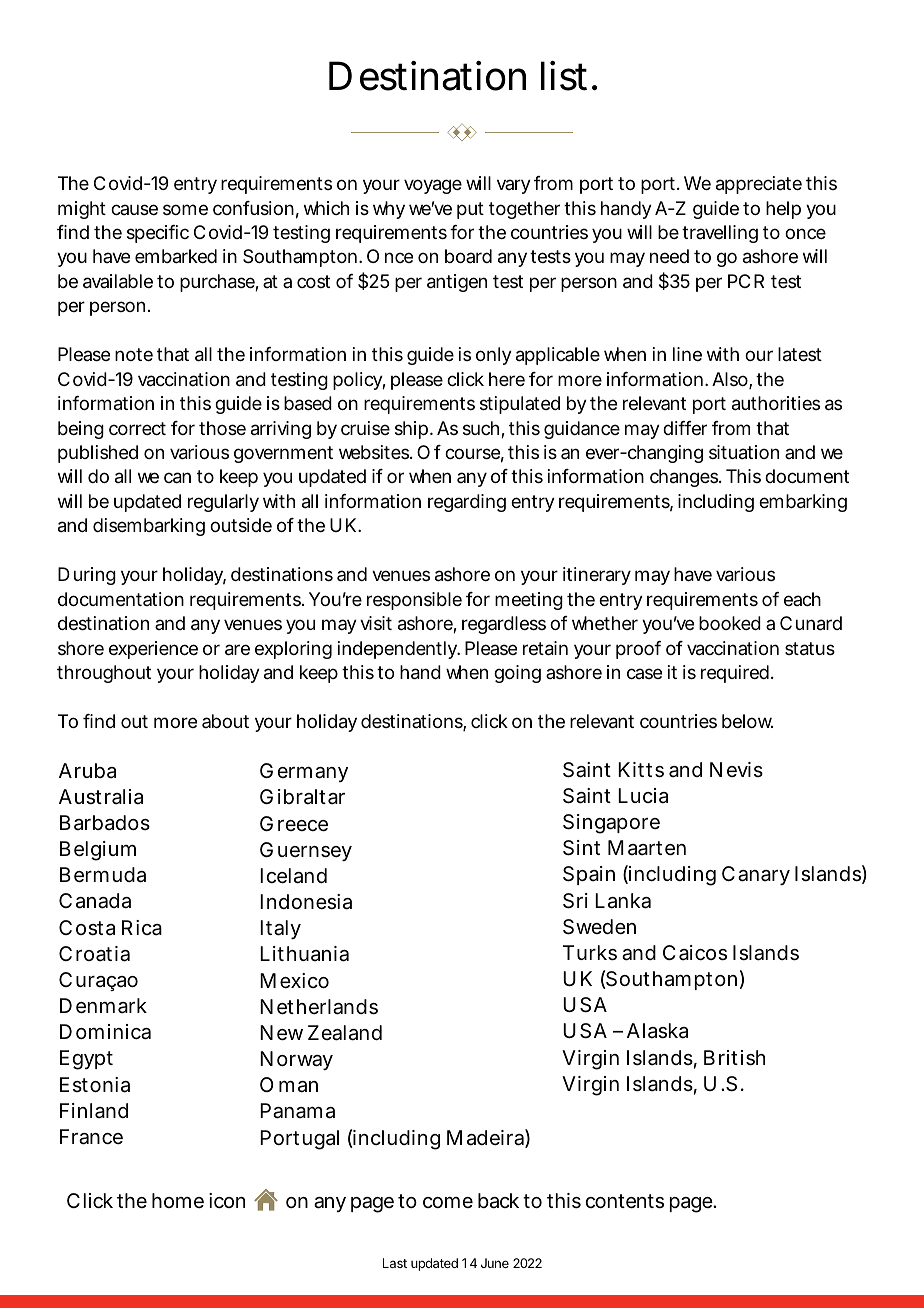 The height and width of the screenshot is (1308, 924). What do you see at coordinates (153, 650) in the screenshot?
I see `experience` at bounding box center [153, 650].
